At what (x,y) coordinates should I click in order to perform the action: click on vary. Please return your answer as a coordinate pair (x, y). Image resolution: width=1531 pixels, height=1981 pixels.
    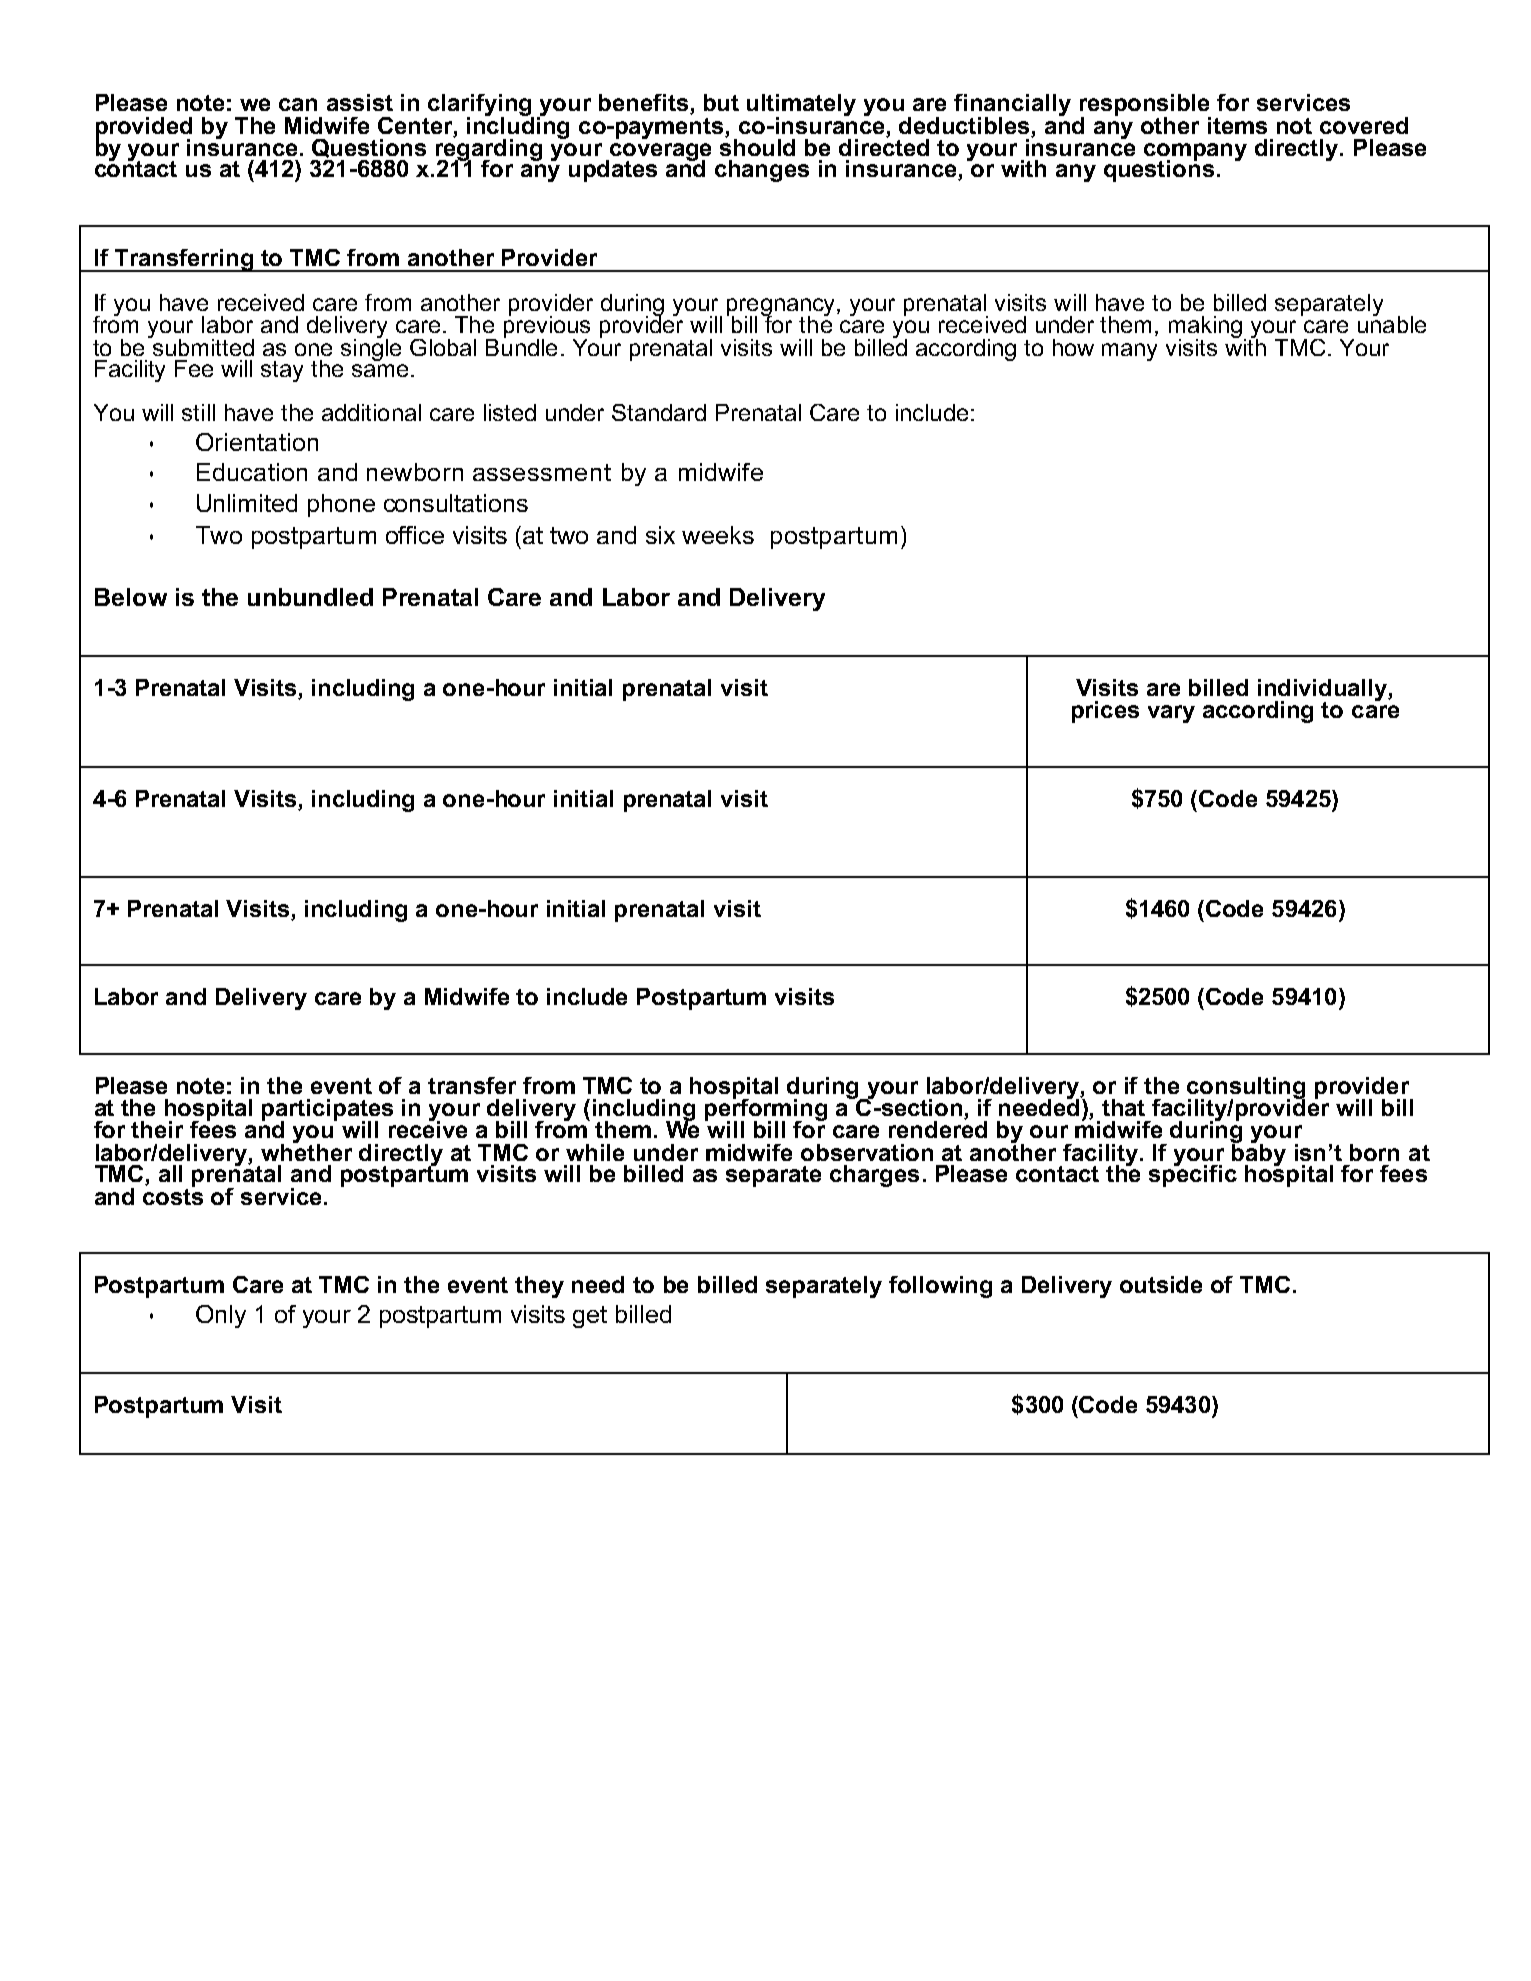
    Looking at the image, I should click on (1171, 714).
